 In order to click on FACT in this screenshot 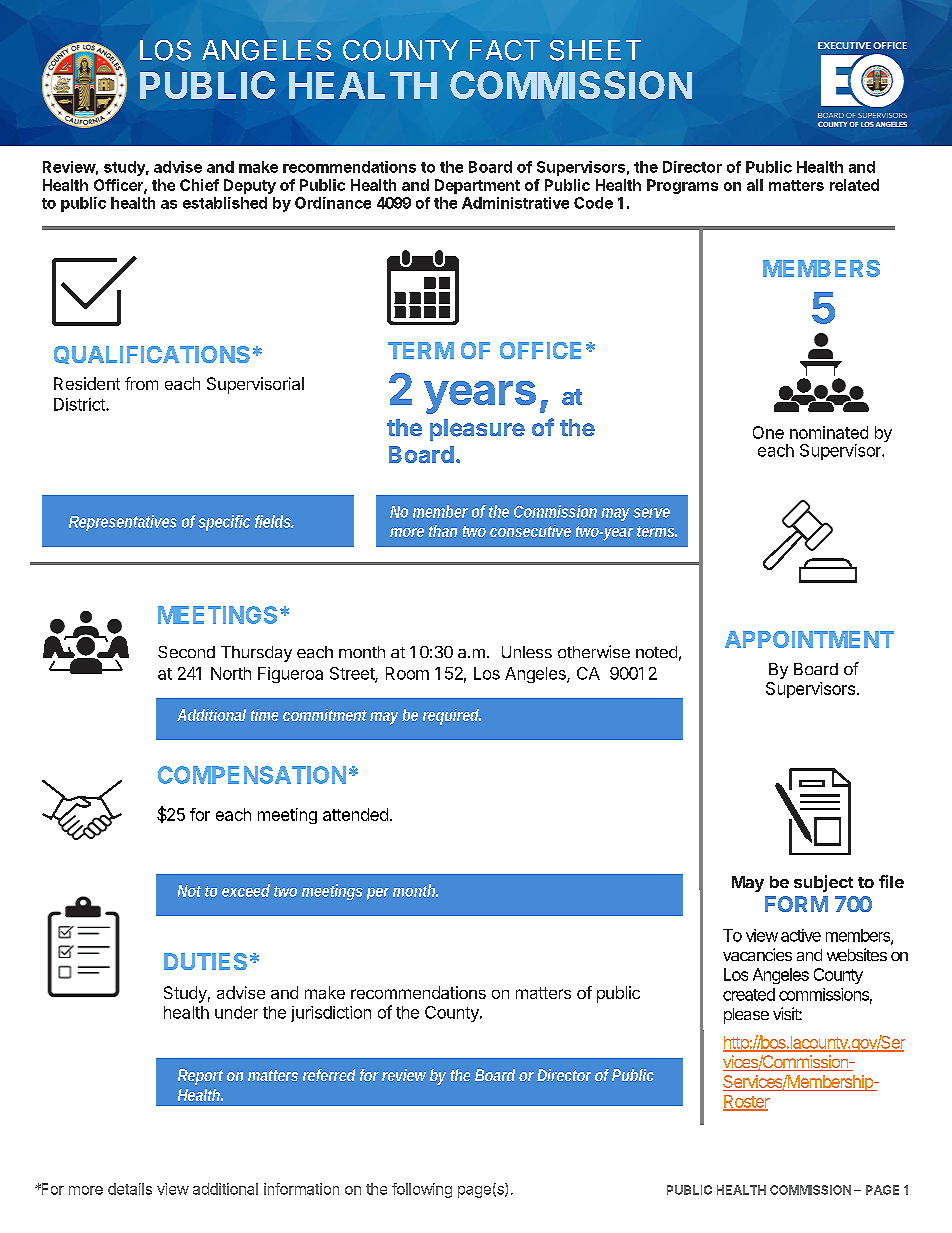, I will do `click(505, 50)`.
